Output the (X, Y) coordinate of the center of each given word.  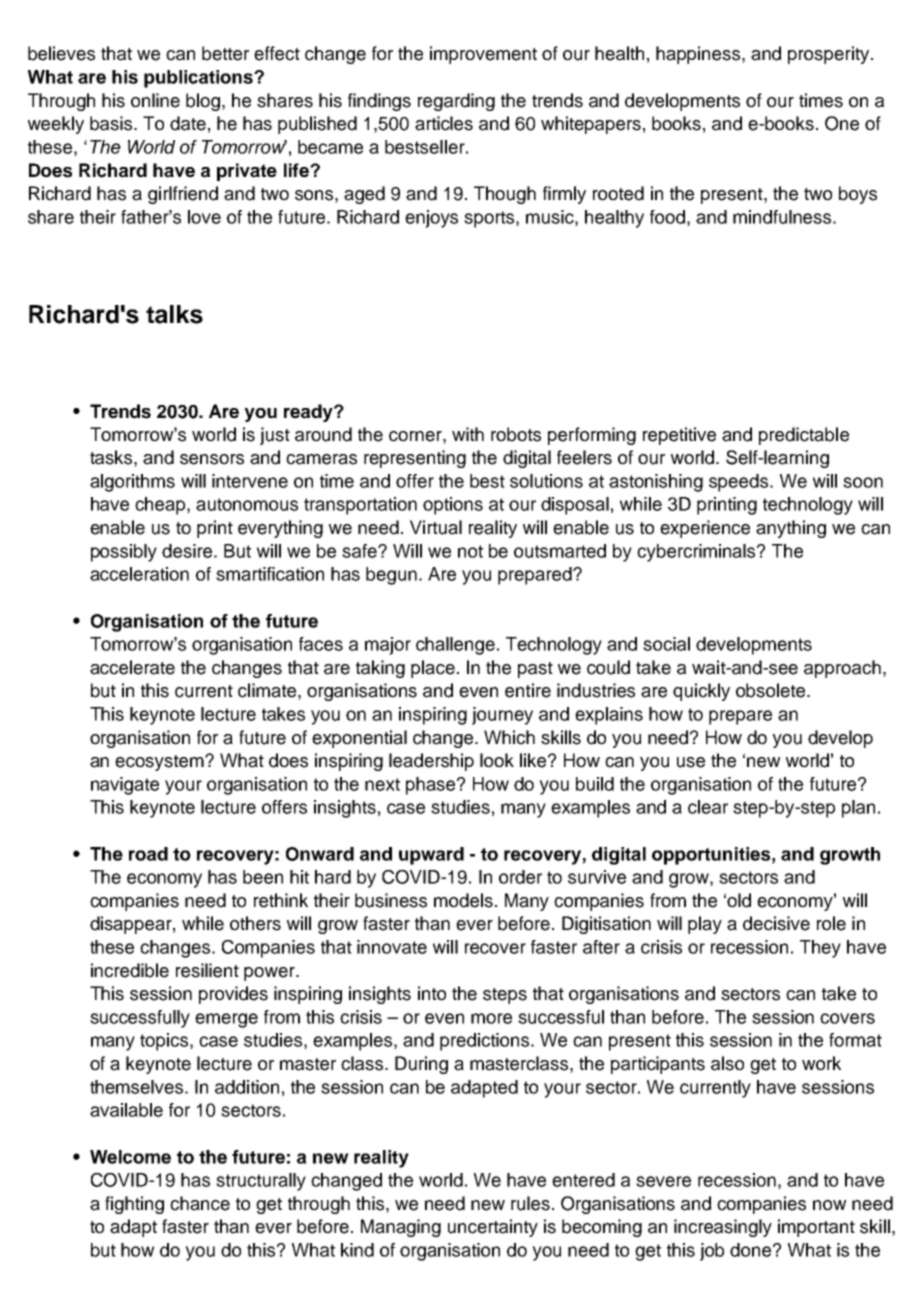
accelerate (132, 667)
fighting (134, 1205)
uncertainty (493, 1228)
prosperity (830, 55)
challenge (455, 646)
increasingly (723, 1228)
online (155, 100)
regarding (456, 102)
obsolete (772, 690)
